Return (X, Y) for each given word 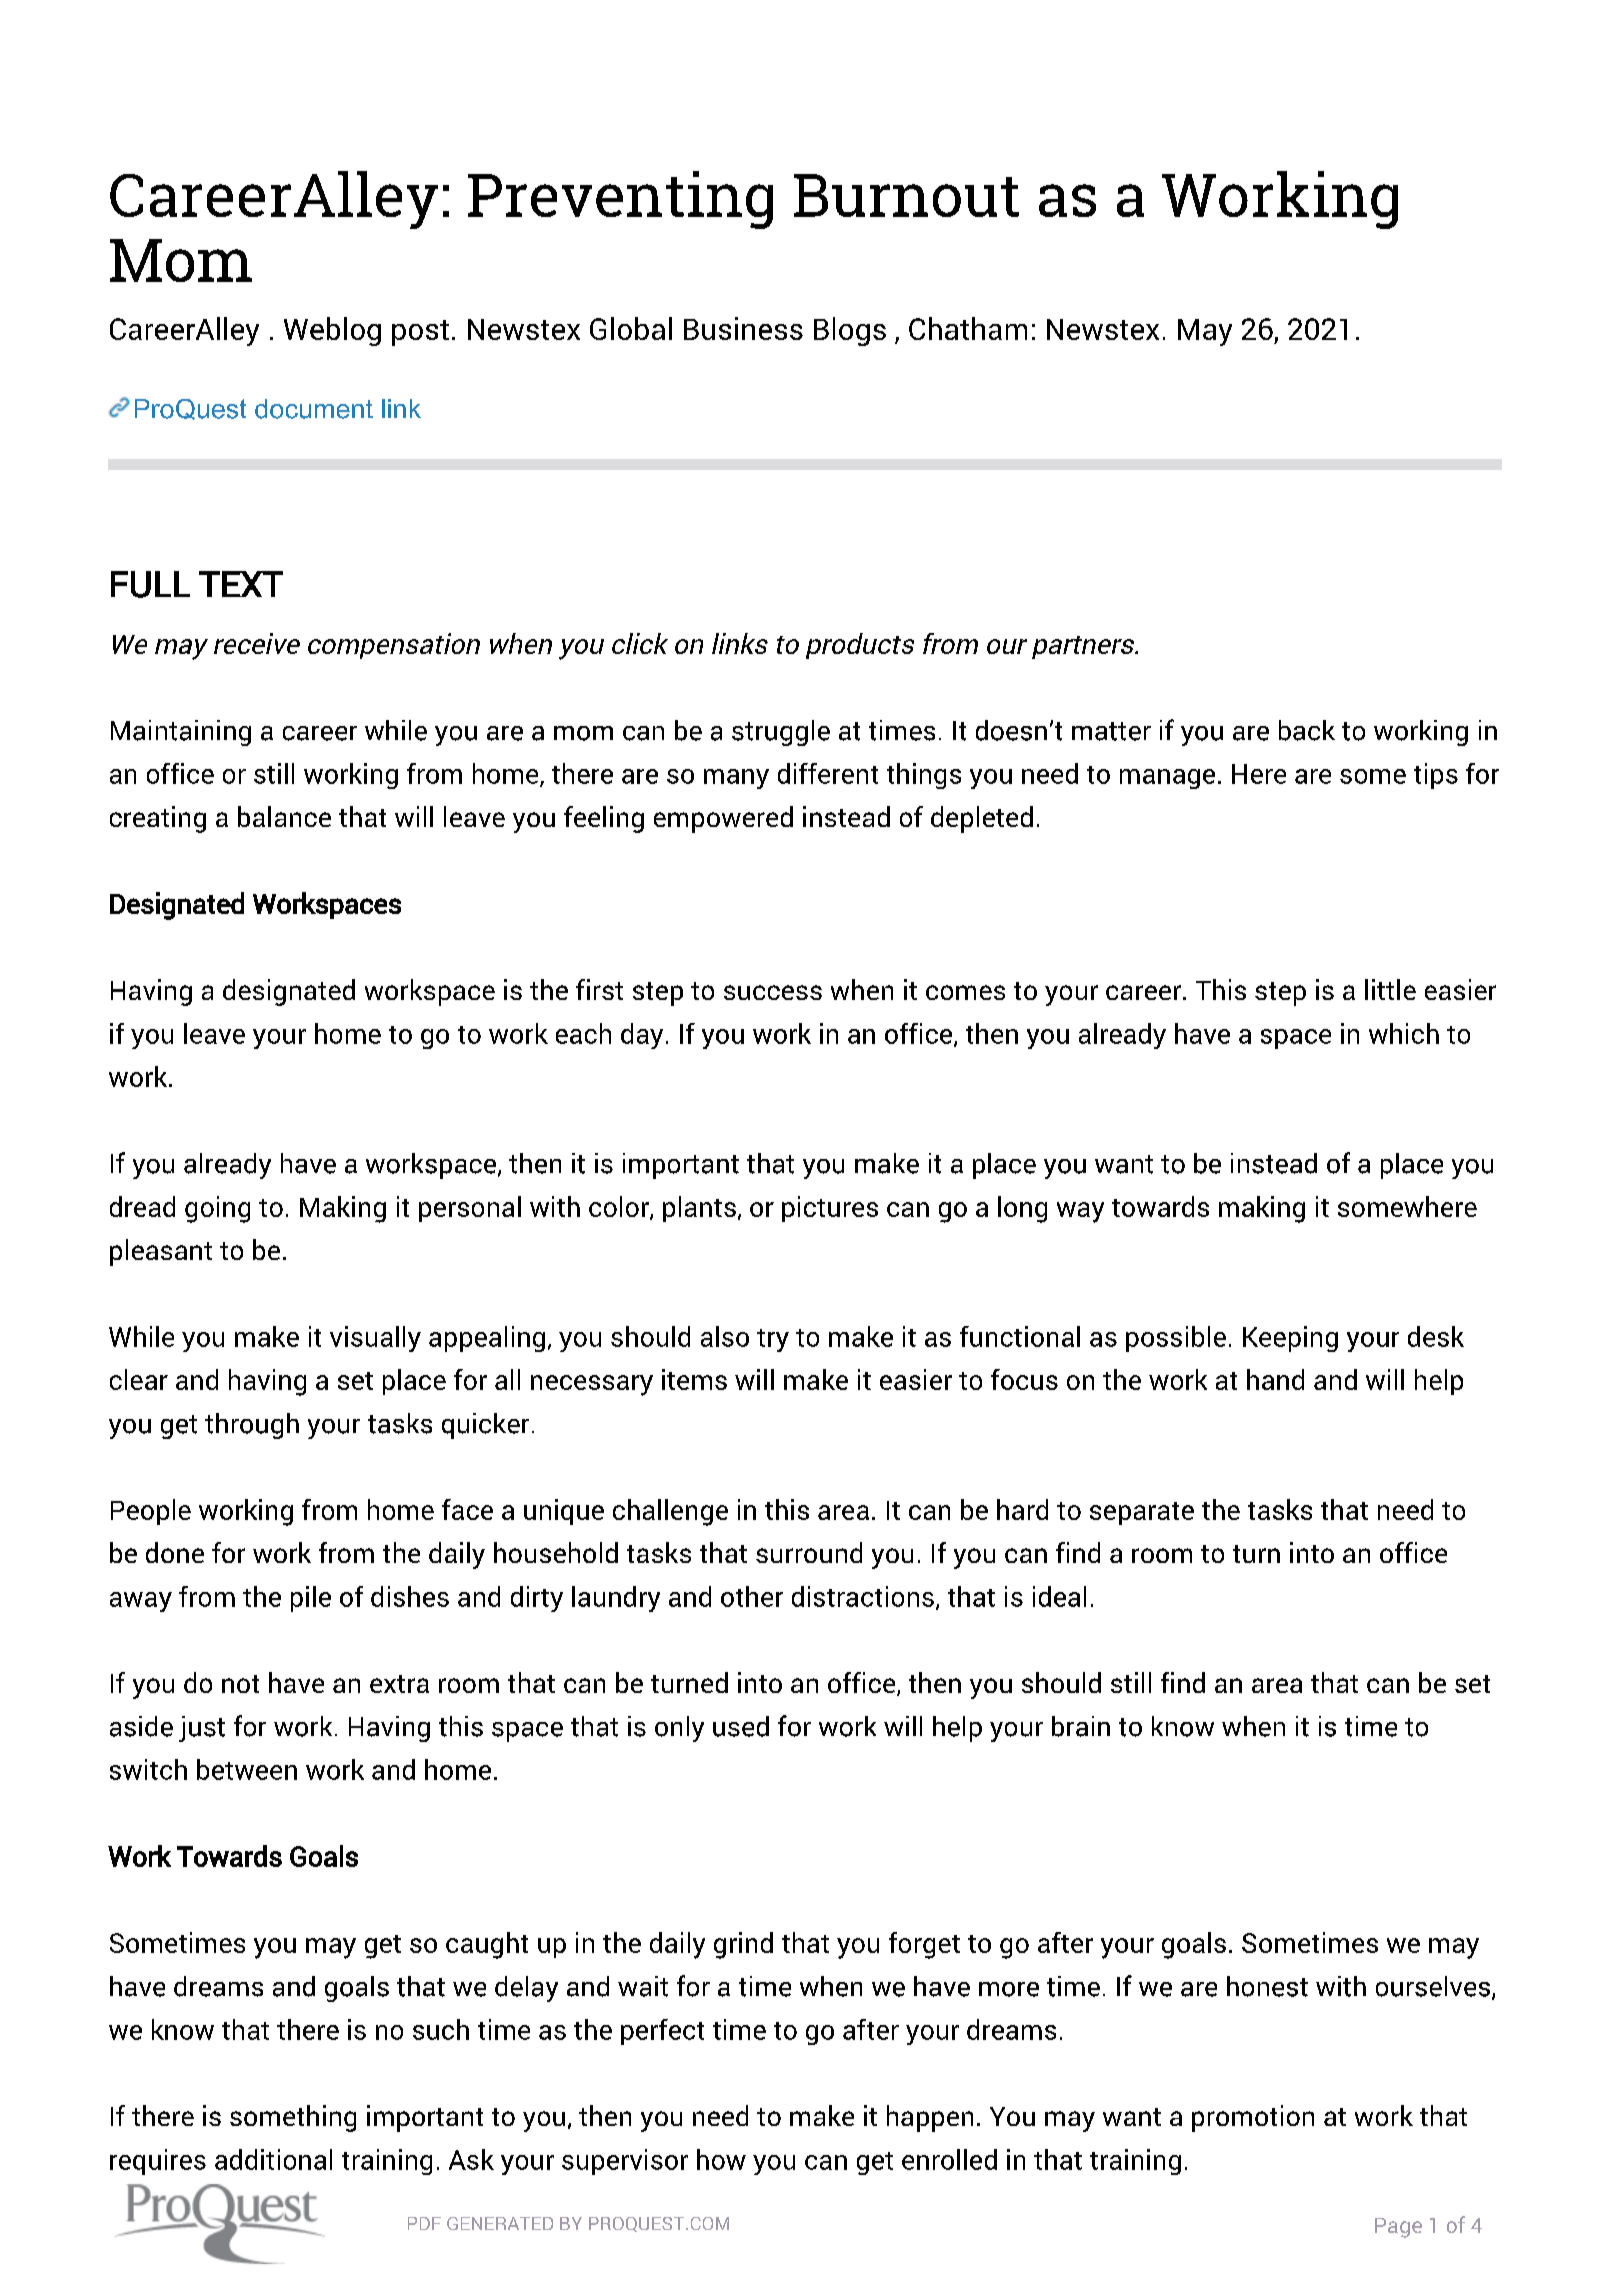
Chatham (968, 328)
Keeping (1290, 1339)
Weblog (332, 331)
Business (743, 328)
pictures (830, 1209)
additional (273, 2159)
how (721, 2159)
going (217, 1209)
